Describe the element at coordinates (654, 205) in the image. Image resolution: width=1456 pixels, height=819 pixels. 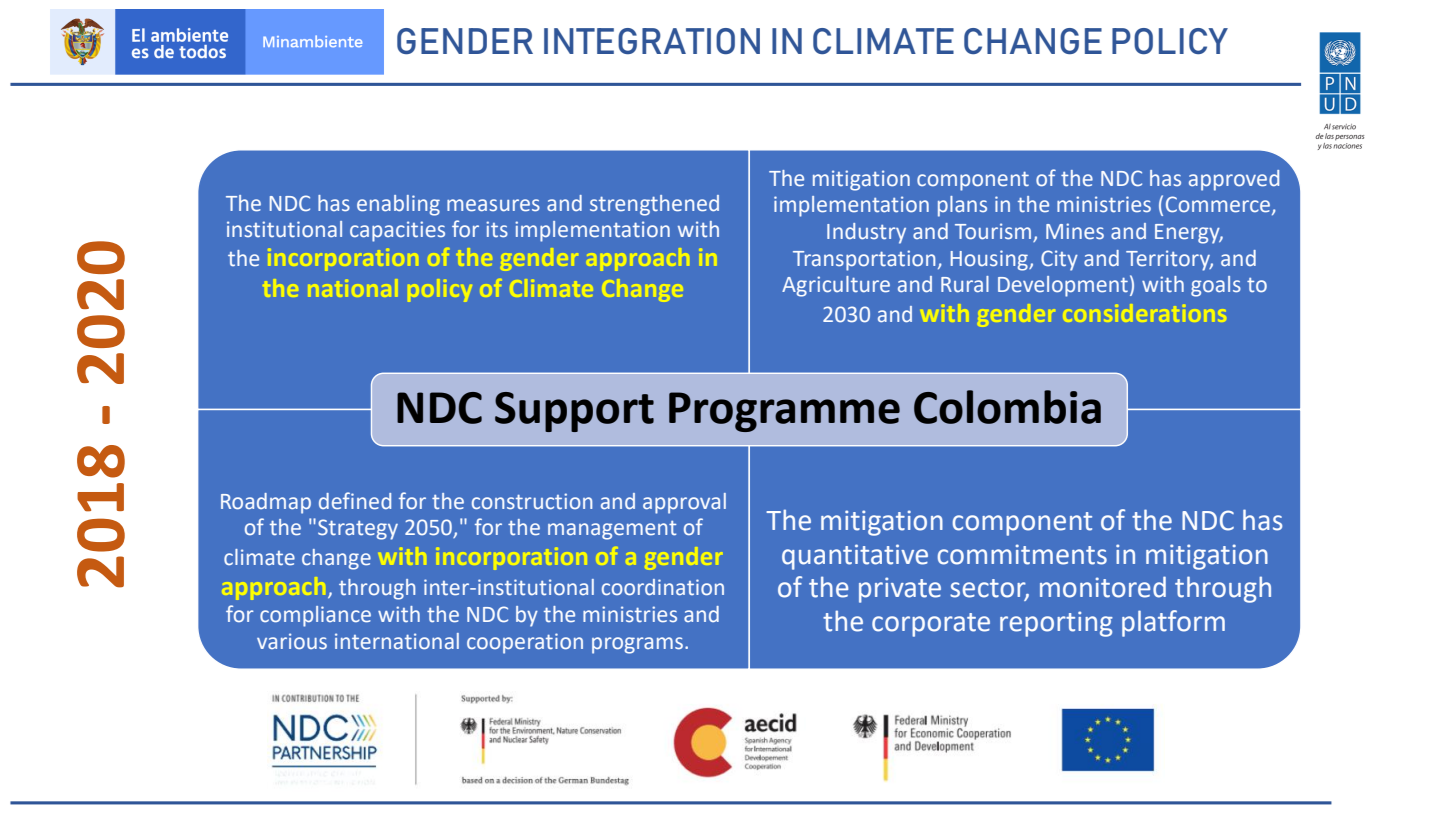
I see `strengthened` at that location.
